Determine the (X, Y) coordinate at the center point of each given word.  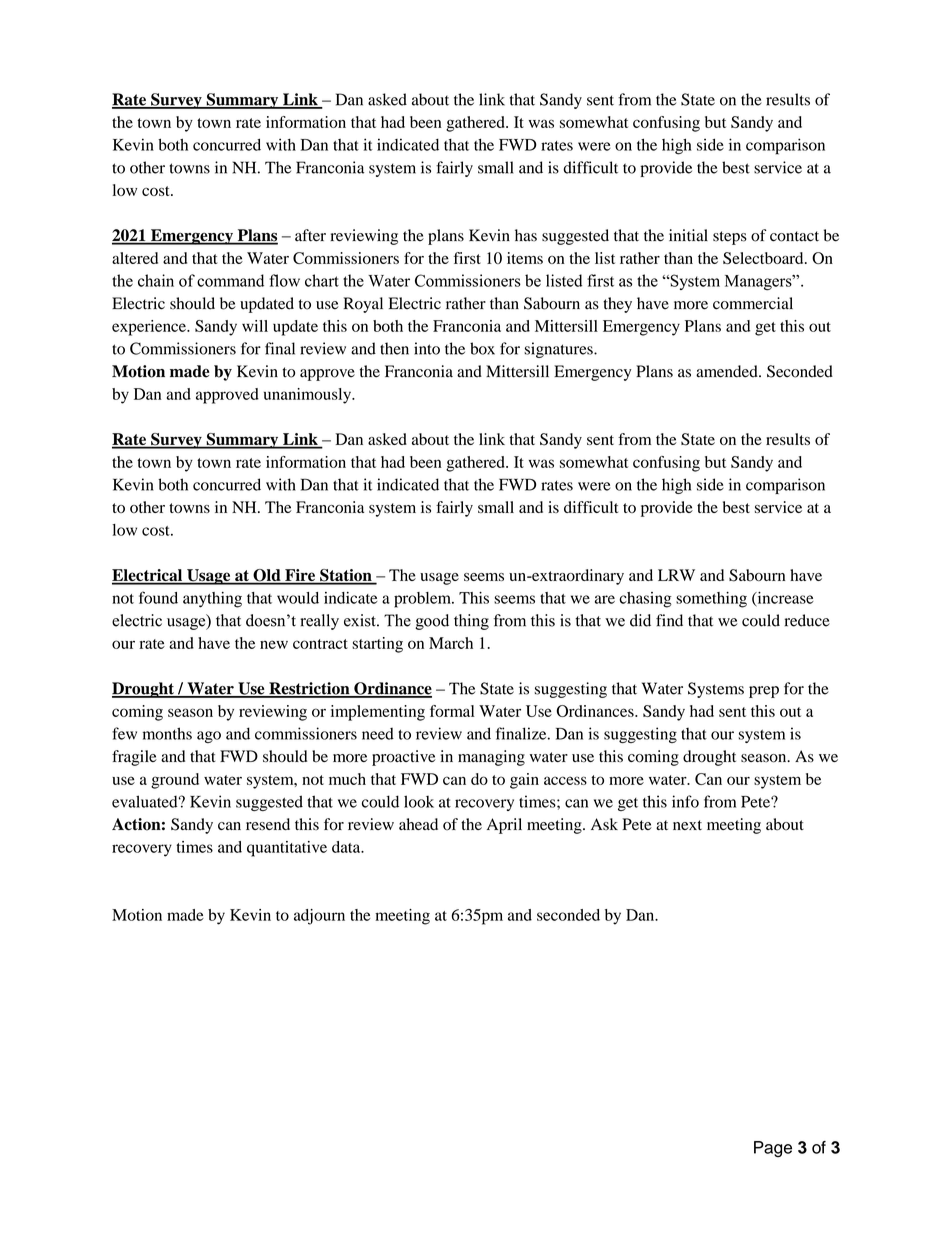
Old (267, 576)
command (230, 280)
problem (423, 600)
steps (730, 238)
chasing (645, 600)
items (525, 258)
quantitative (287, 849)
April (504, 826)
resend (268, 824)
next (687, 825)
